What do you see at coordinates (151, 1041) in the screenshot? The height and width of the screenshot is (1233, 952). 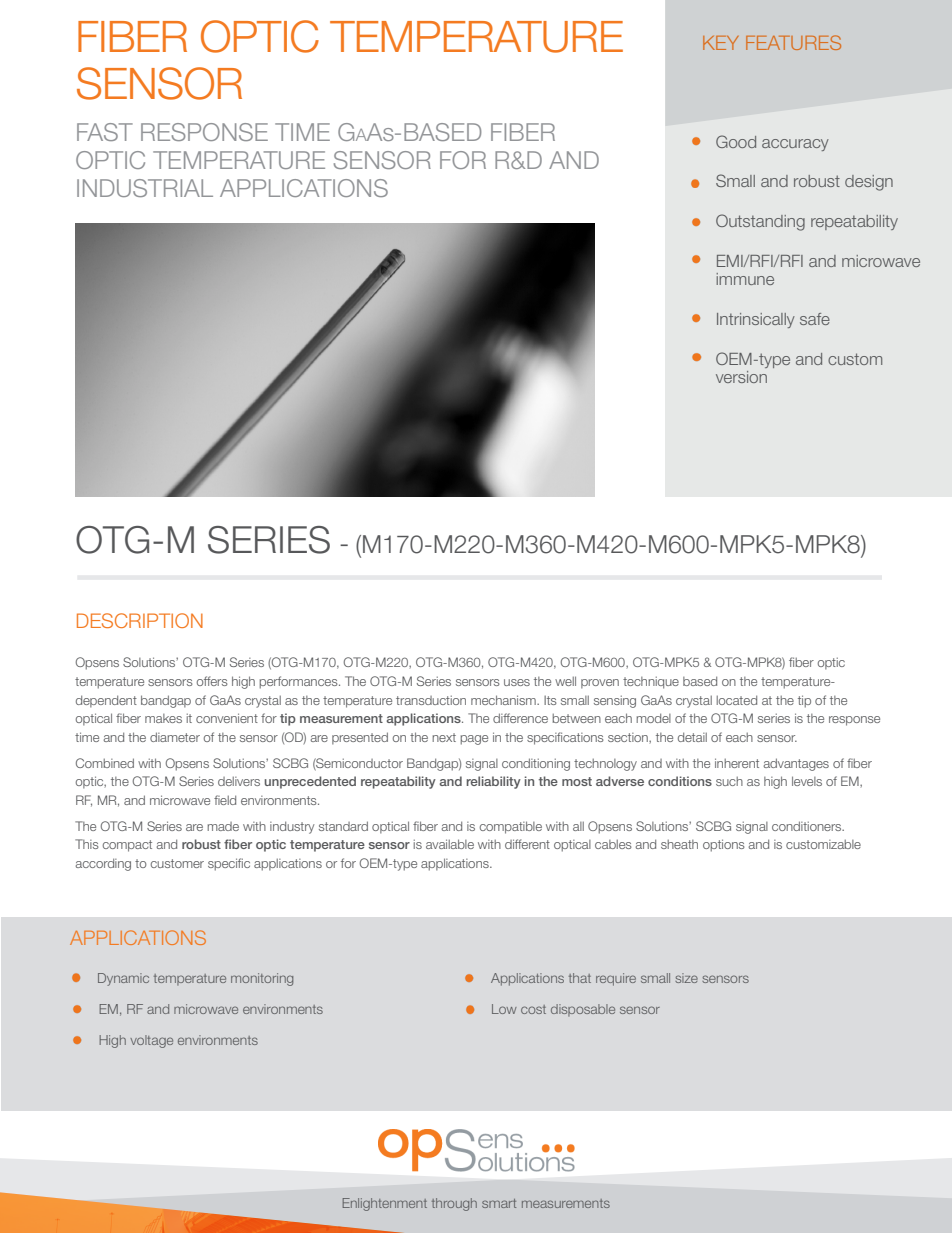 I see `voltage` at bounding box center [151, 1041].
